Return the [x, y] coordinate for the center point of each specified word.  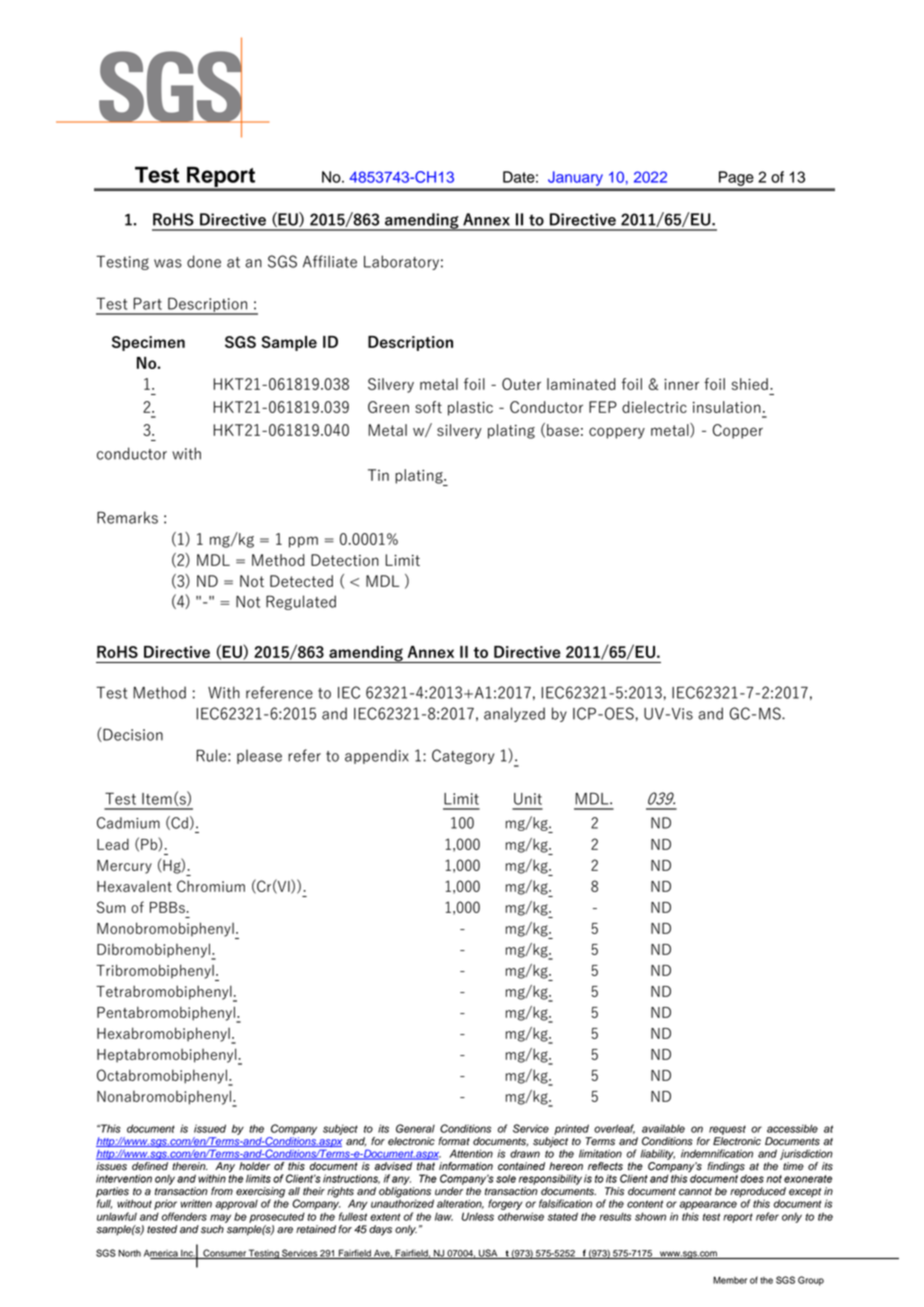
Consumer [224, 1254]
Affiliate [330, 261]
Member [730, 1280]
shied [750, 384]
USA [488, 1254]
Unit [528, 799]
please [259, 756]
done [204, 261]
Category [463, 756]
